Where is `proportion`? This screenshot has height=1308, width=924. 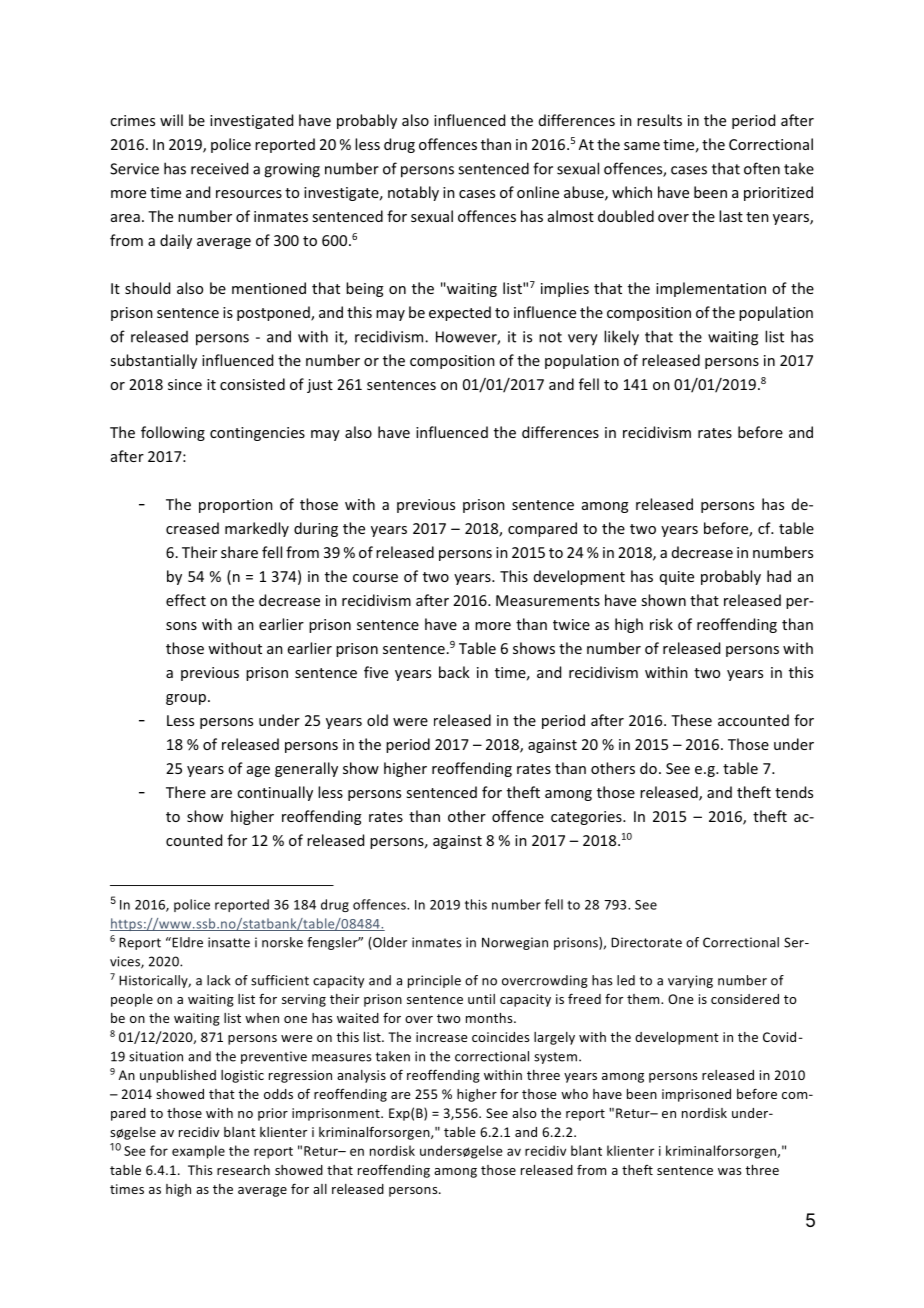 proportion is located at coordinates (236, 506).
